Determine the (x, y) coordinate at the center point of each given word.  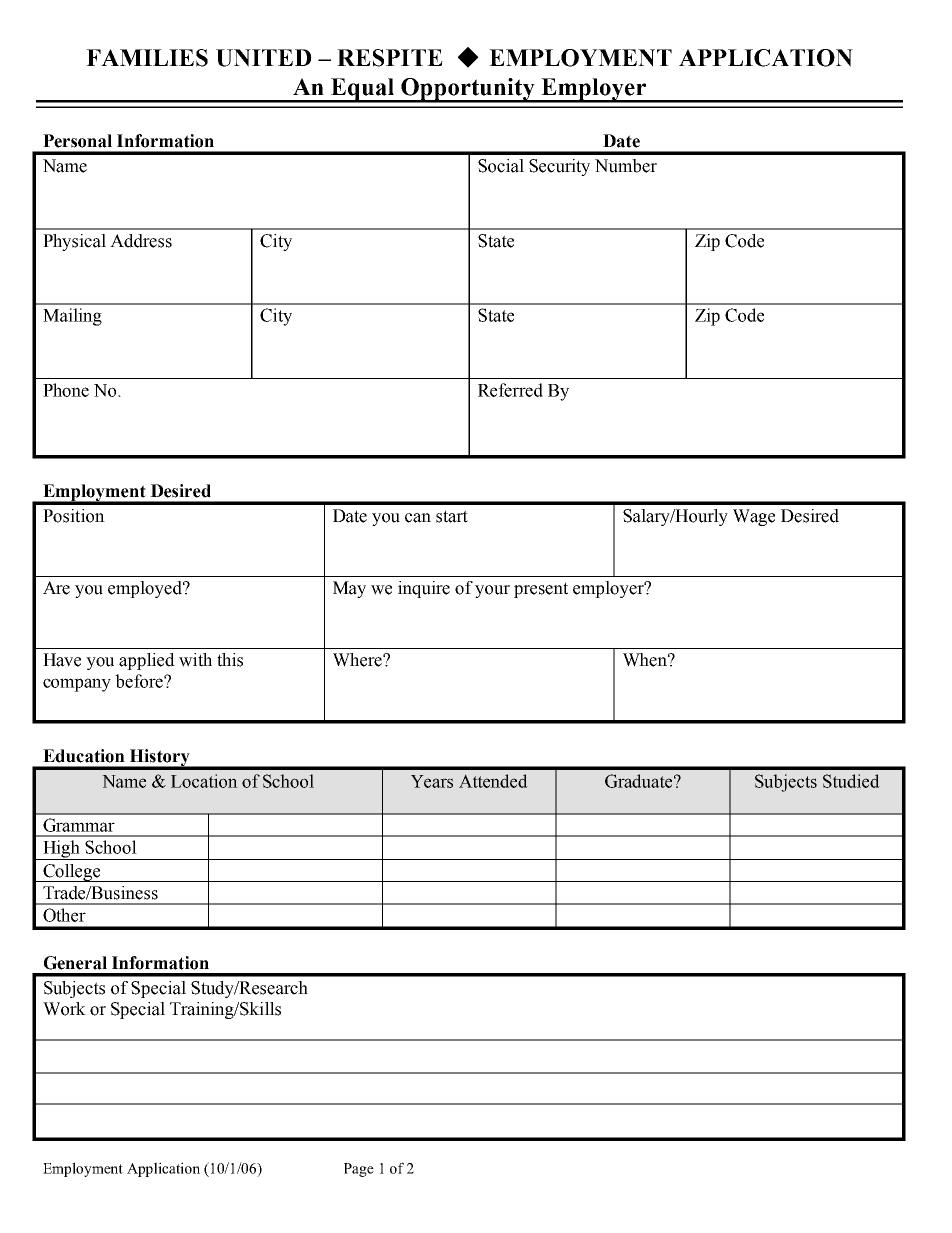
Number (626, 166)
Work (64, 1009)
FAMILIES (147, 58)
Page (359, 1170)
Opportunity (468, 90)
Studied (851, 781)
